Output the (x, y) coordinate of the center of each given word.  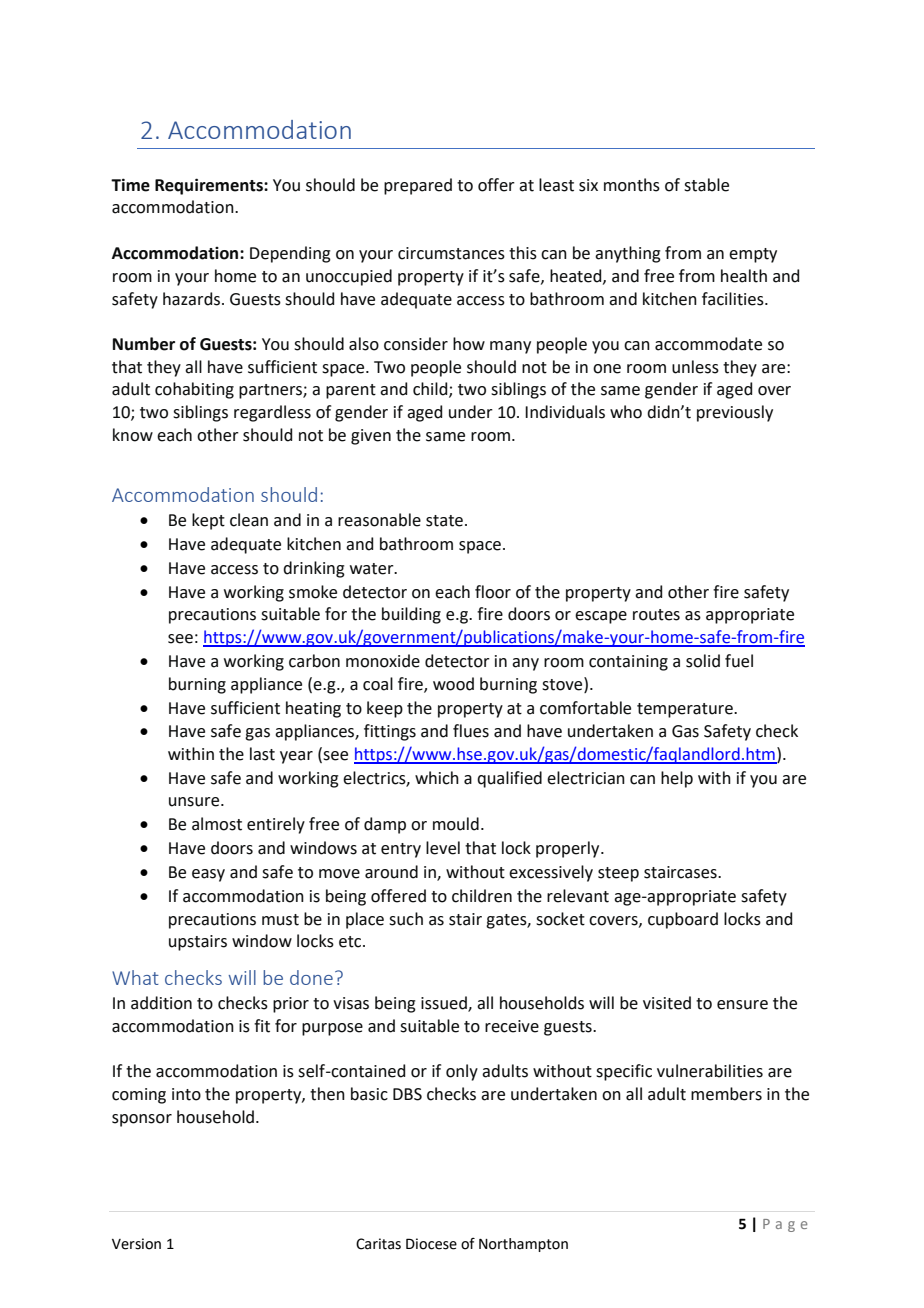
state (444, 521)
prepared (418, 186)
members (726, 1094)
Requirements (210, 186)
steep (618, 874)
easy (208, 875)
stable (706, 185)
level (443, 848)
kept (208, 521)
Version (136, 1244)
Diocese (431, 1244)
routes (656, 615)
